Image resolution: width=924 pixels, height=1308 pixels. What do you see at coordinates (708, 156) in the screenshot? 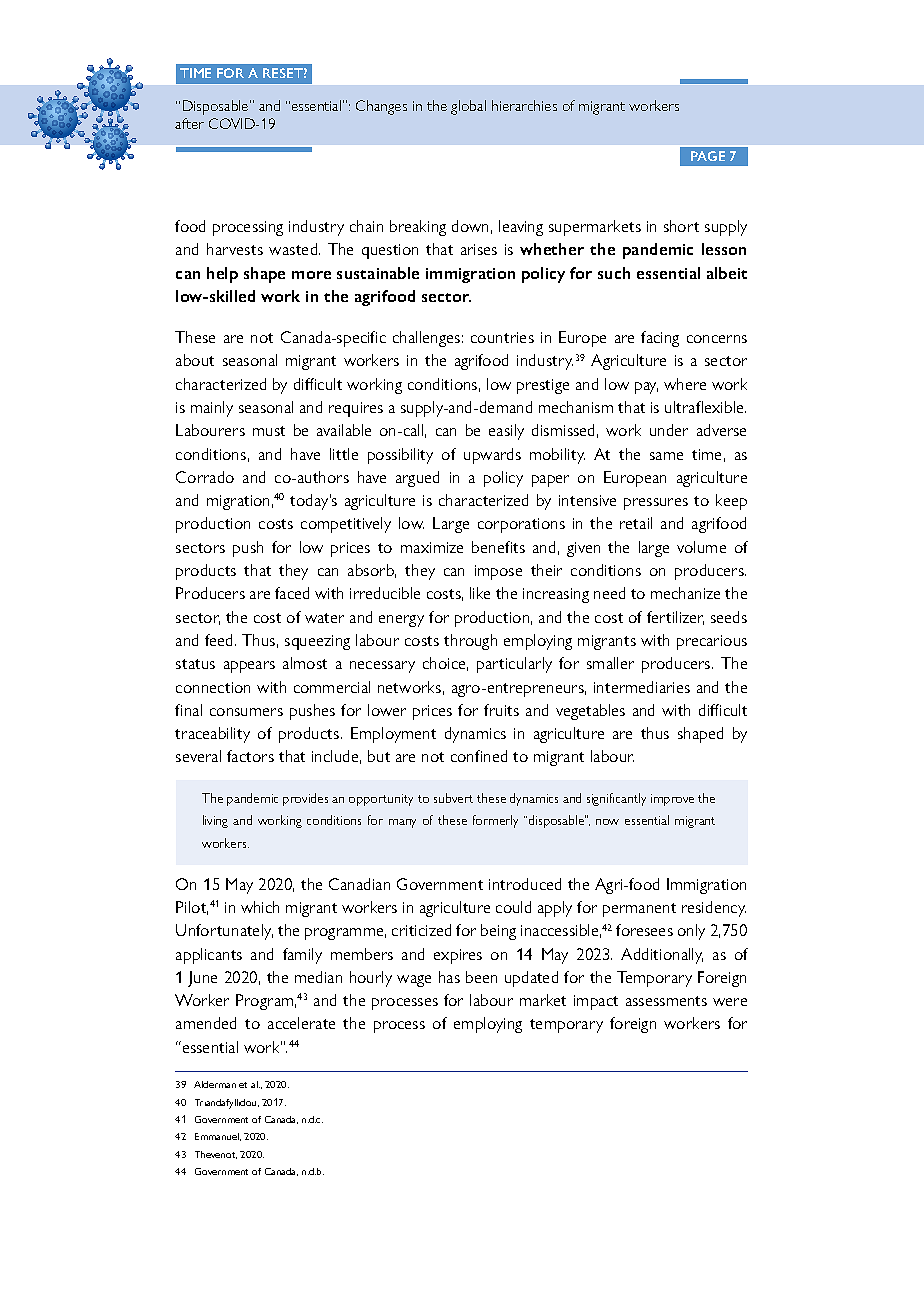
I see `PAGE` at bounding box center [708, 156].
